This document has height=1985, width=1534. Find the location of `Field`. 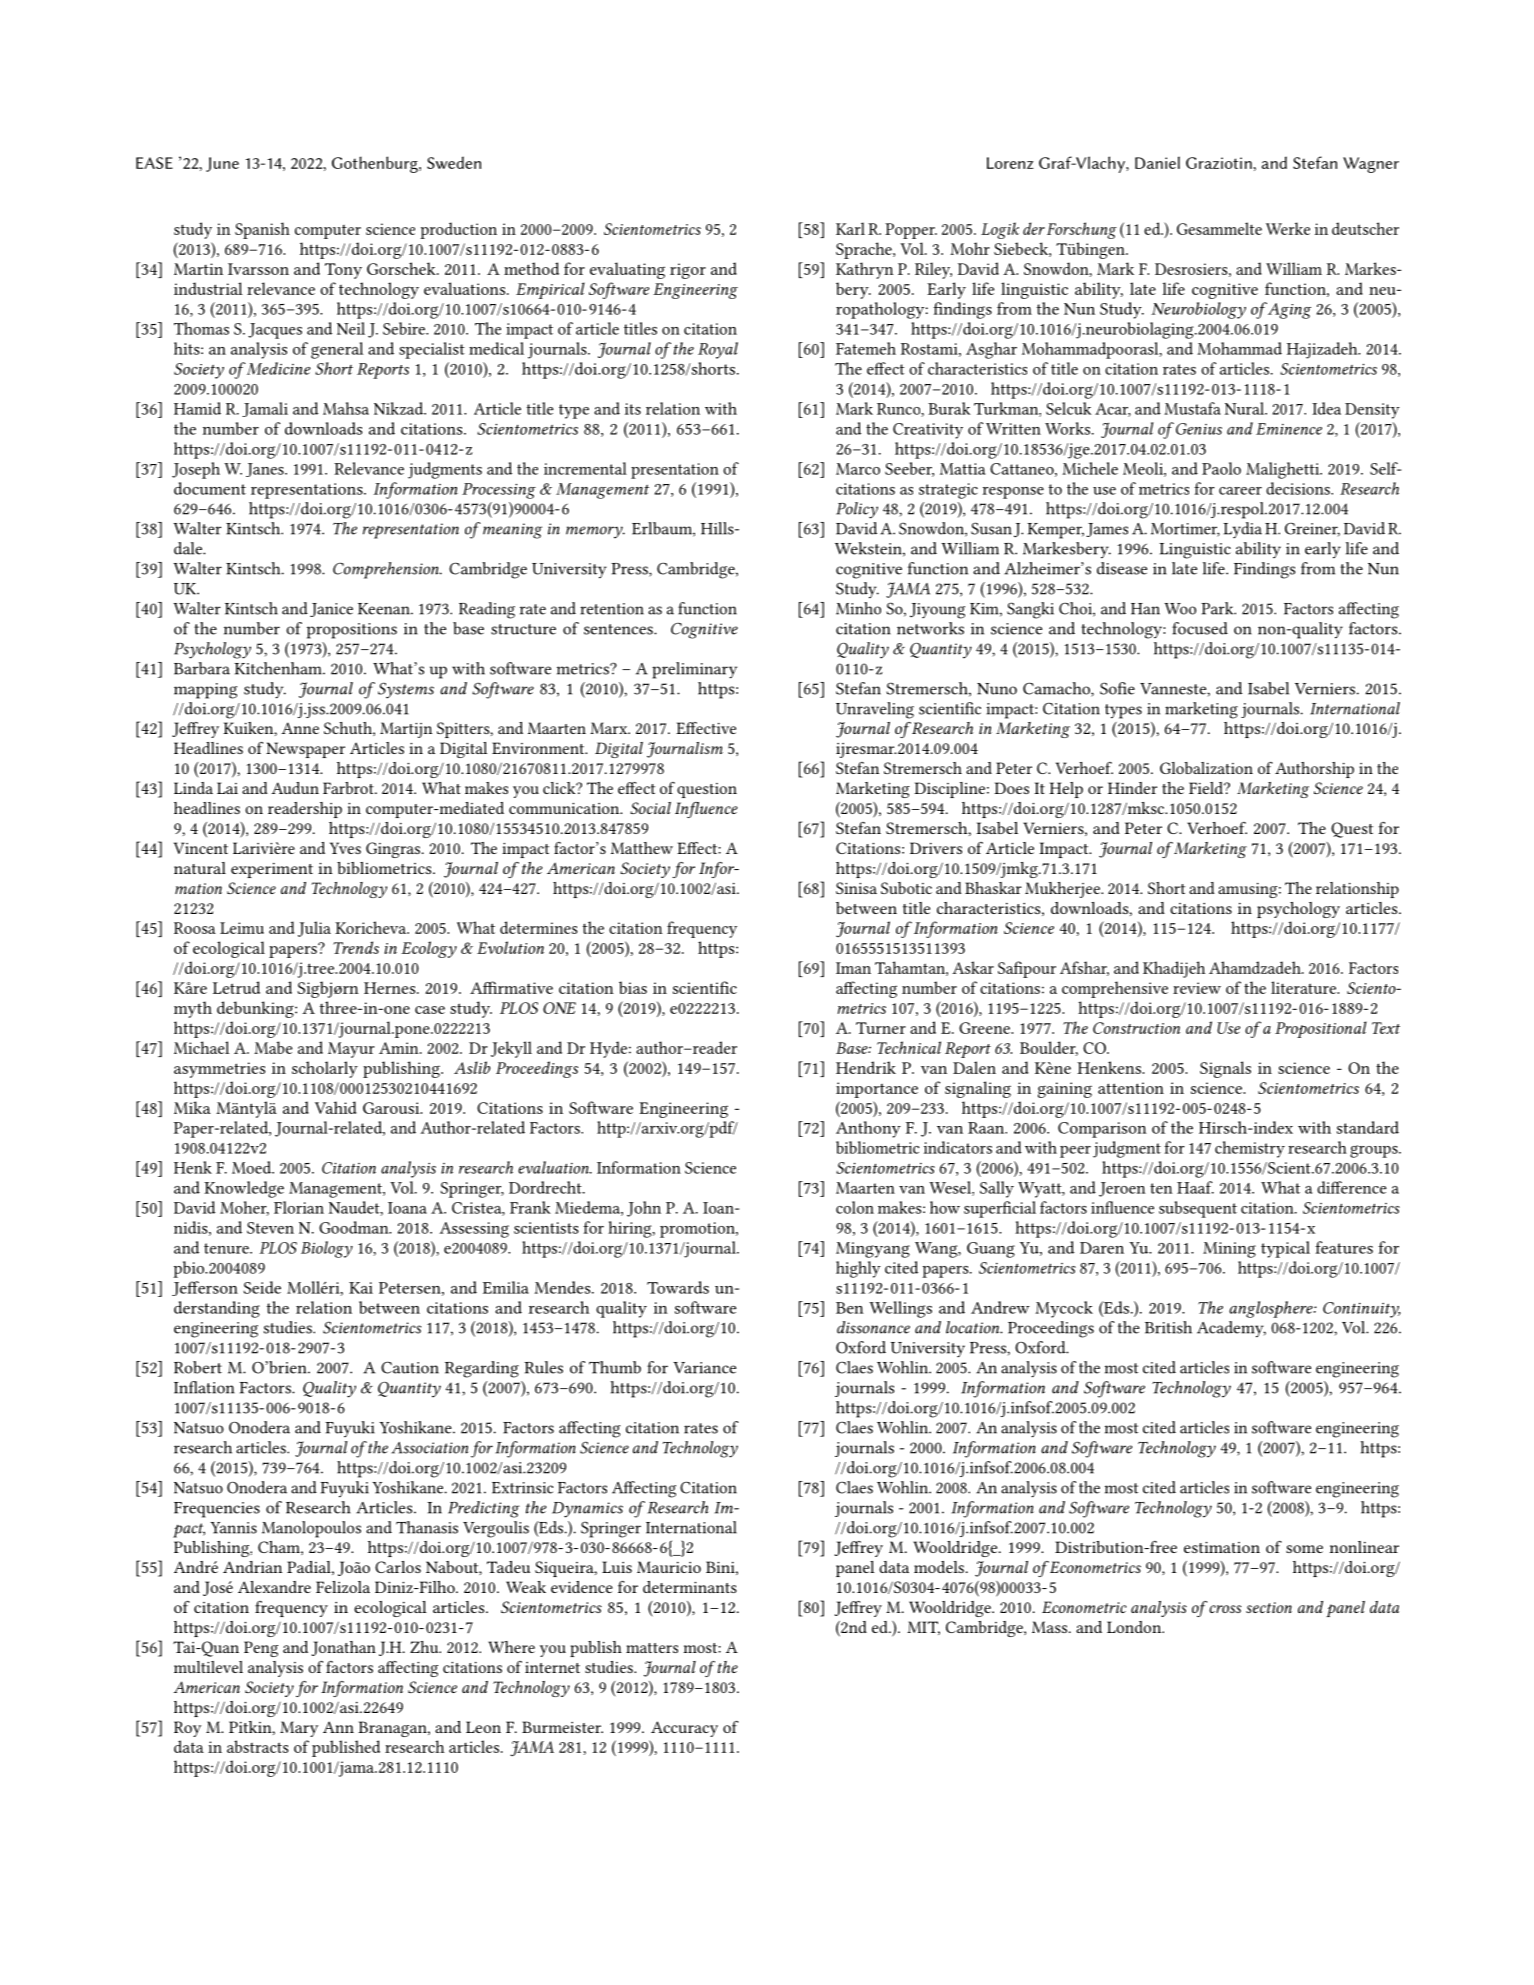

Field is located at coordinates (1207, 788).
